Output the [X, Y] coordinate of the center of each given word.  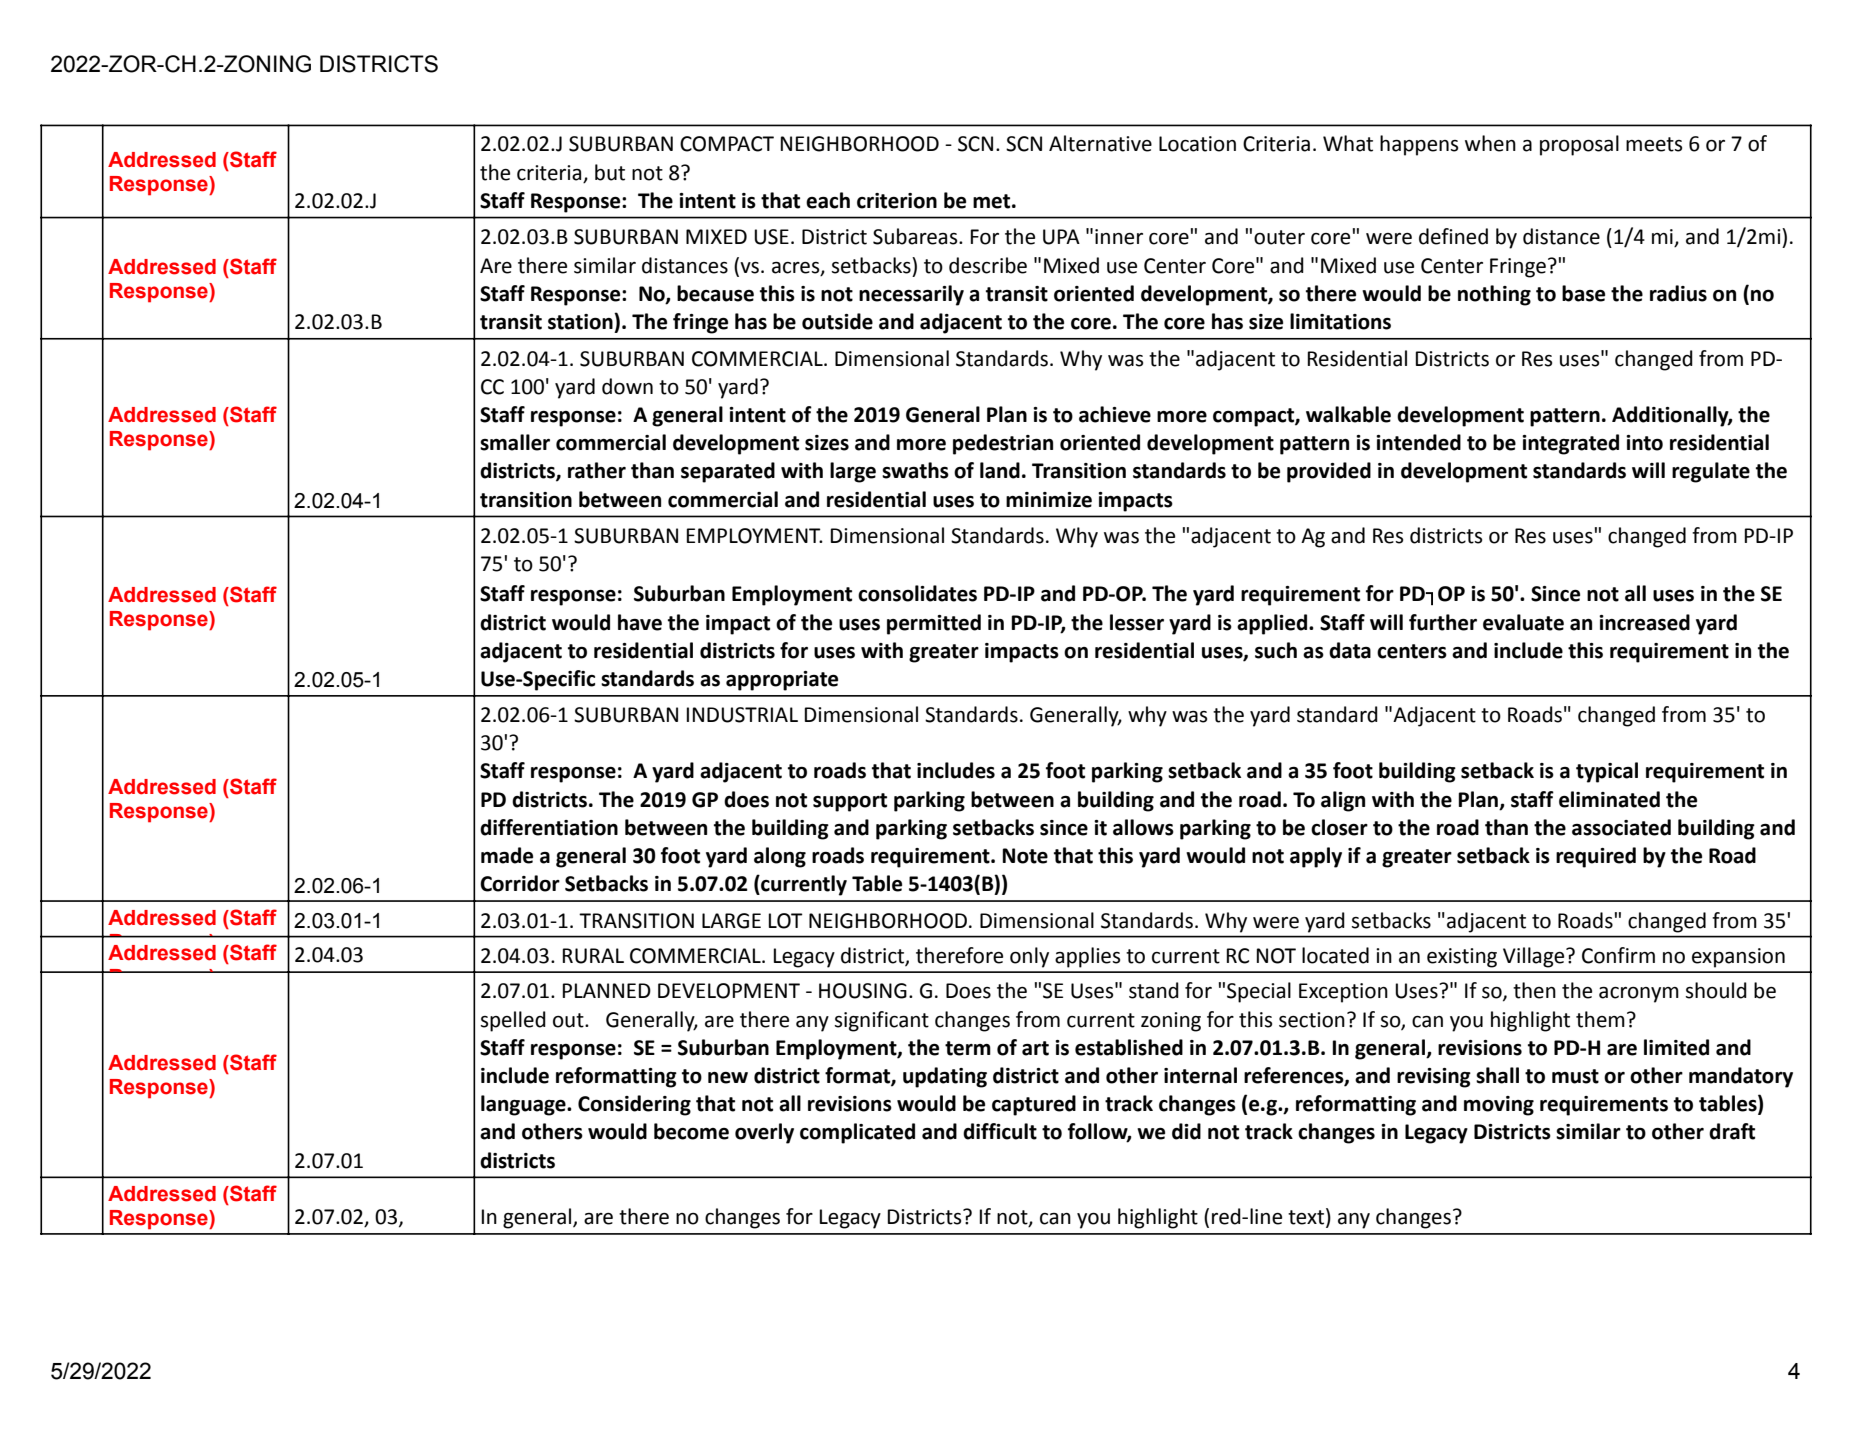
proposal [1579, 145]
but [610, 172]
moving [1499, 1106]
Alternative [1100, 143]
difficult [1000, 1131]
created [717, 1177]
